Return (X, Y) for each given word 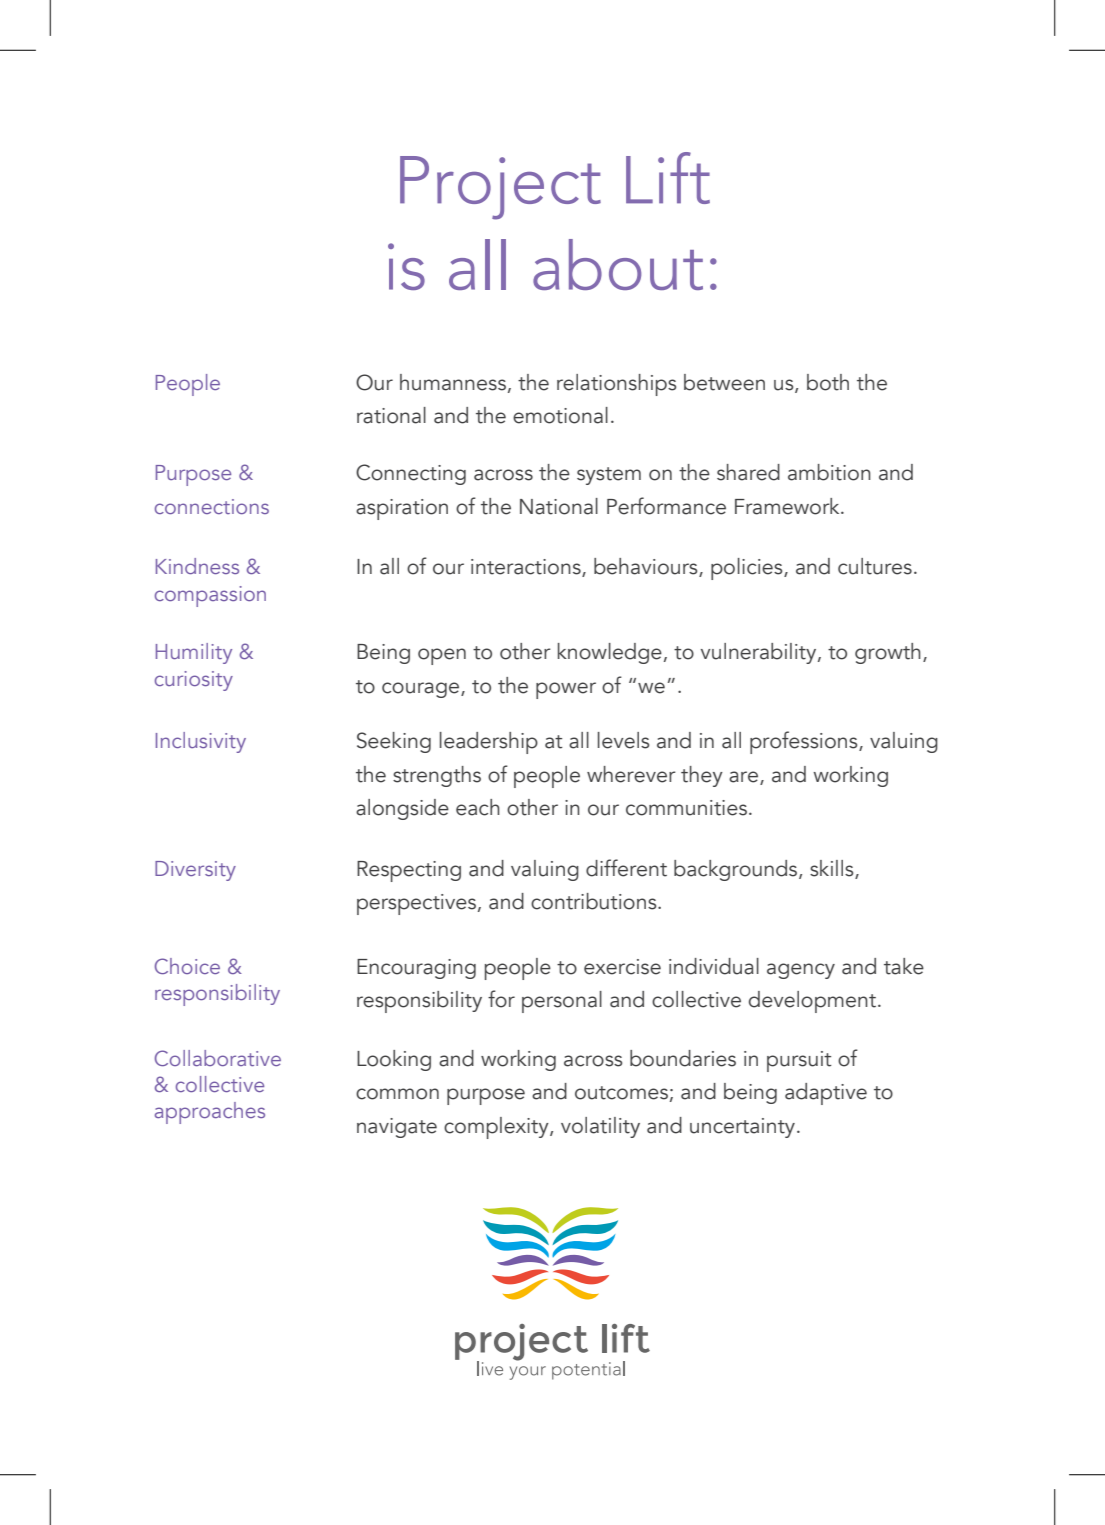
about (618, 264)
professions (805, 742)
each (478, 807)
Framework (788, 506)
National (559, 506)
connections (212, 506)
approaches (210, 1113)
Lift (668, 178)
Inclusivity (201, 742)
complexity (497, 1128)
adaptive (826, 1094)
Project (500, 188)
